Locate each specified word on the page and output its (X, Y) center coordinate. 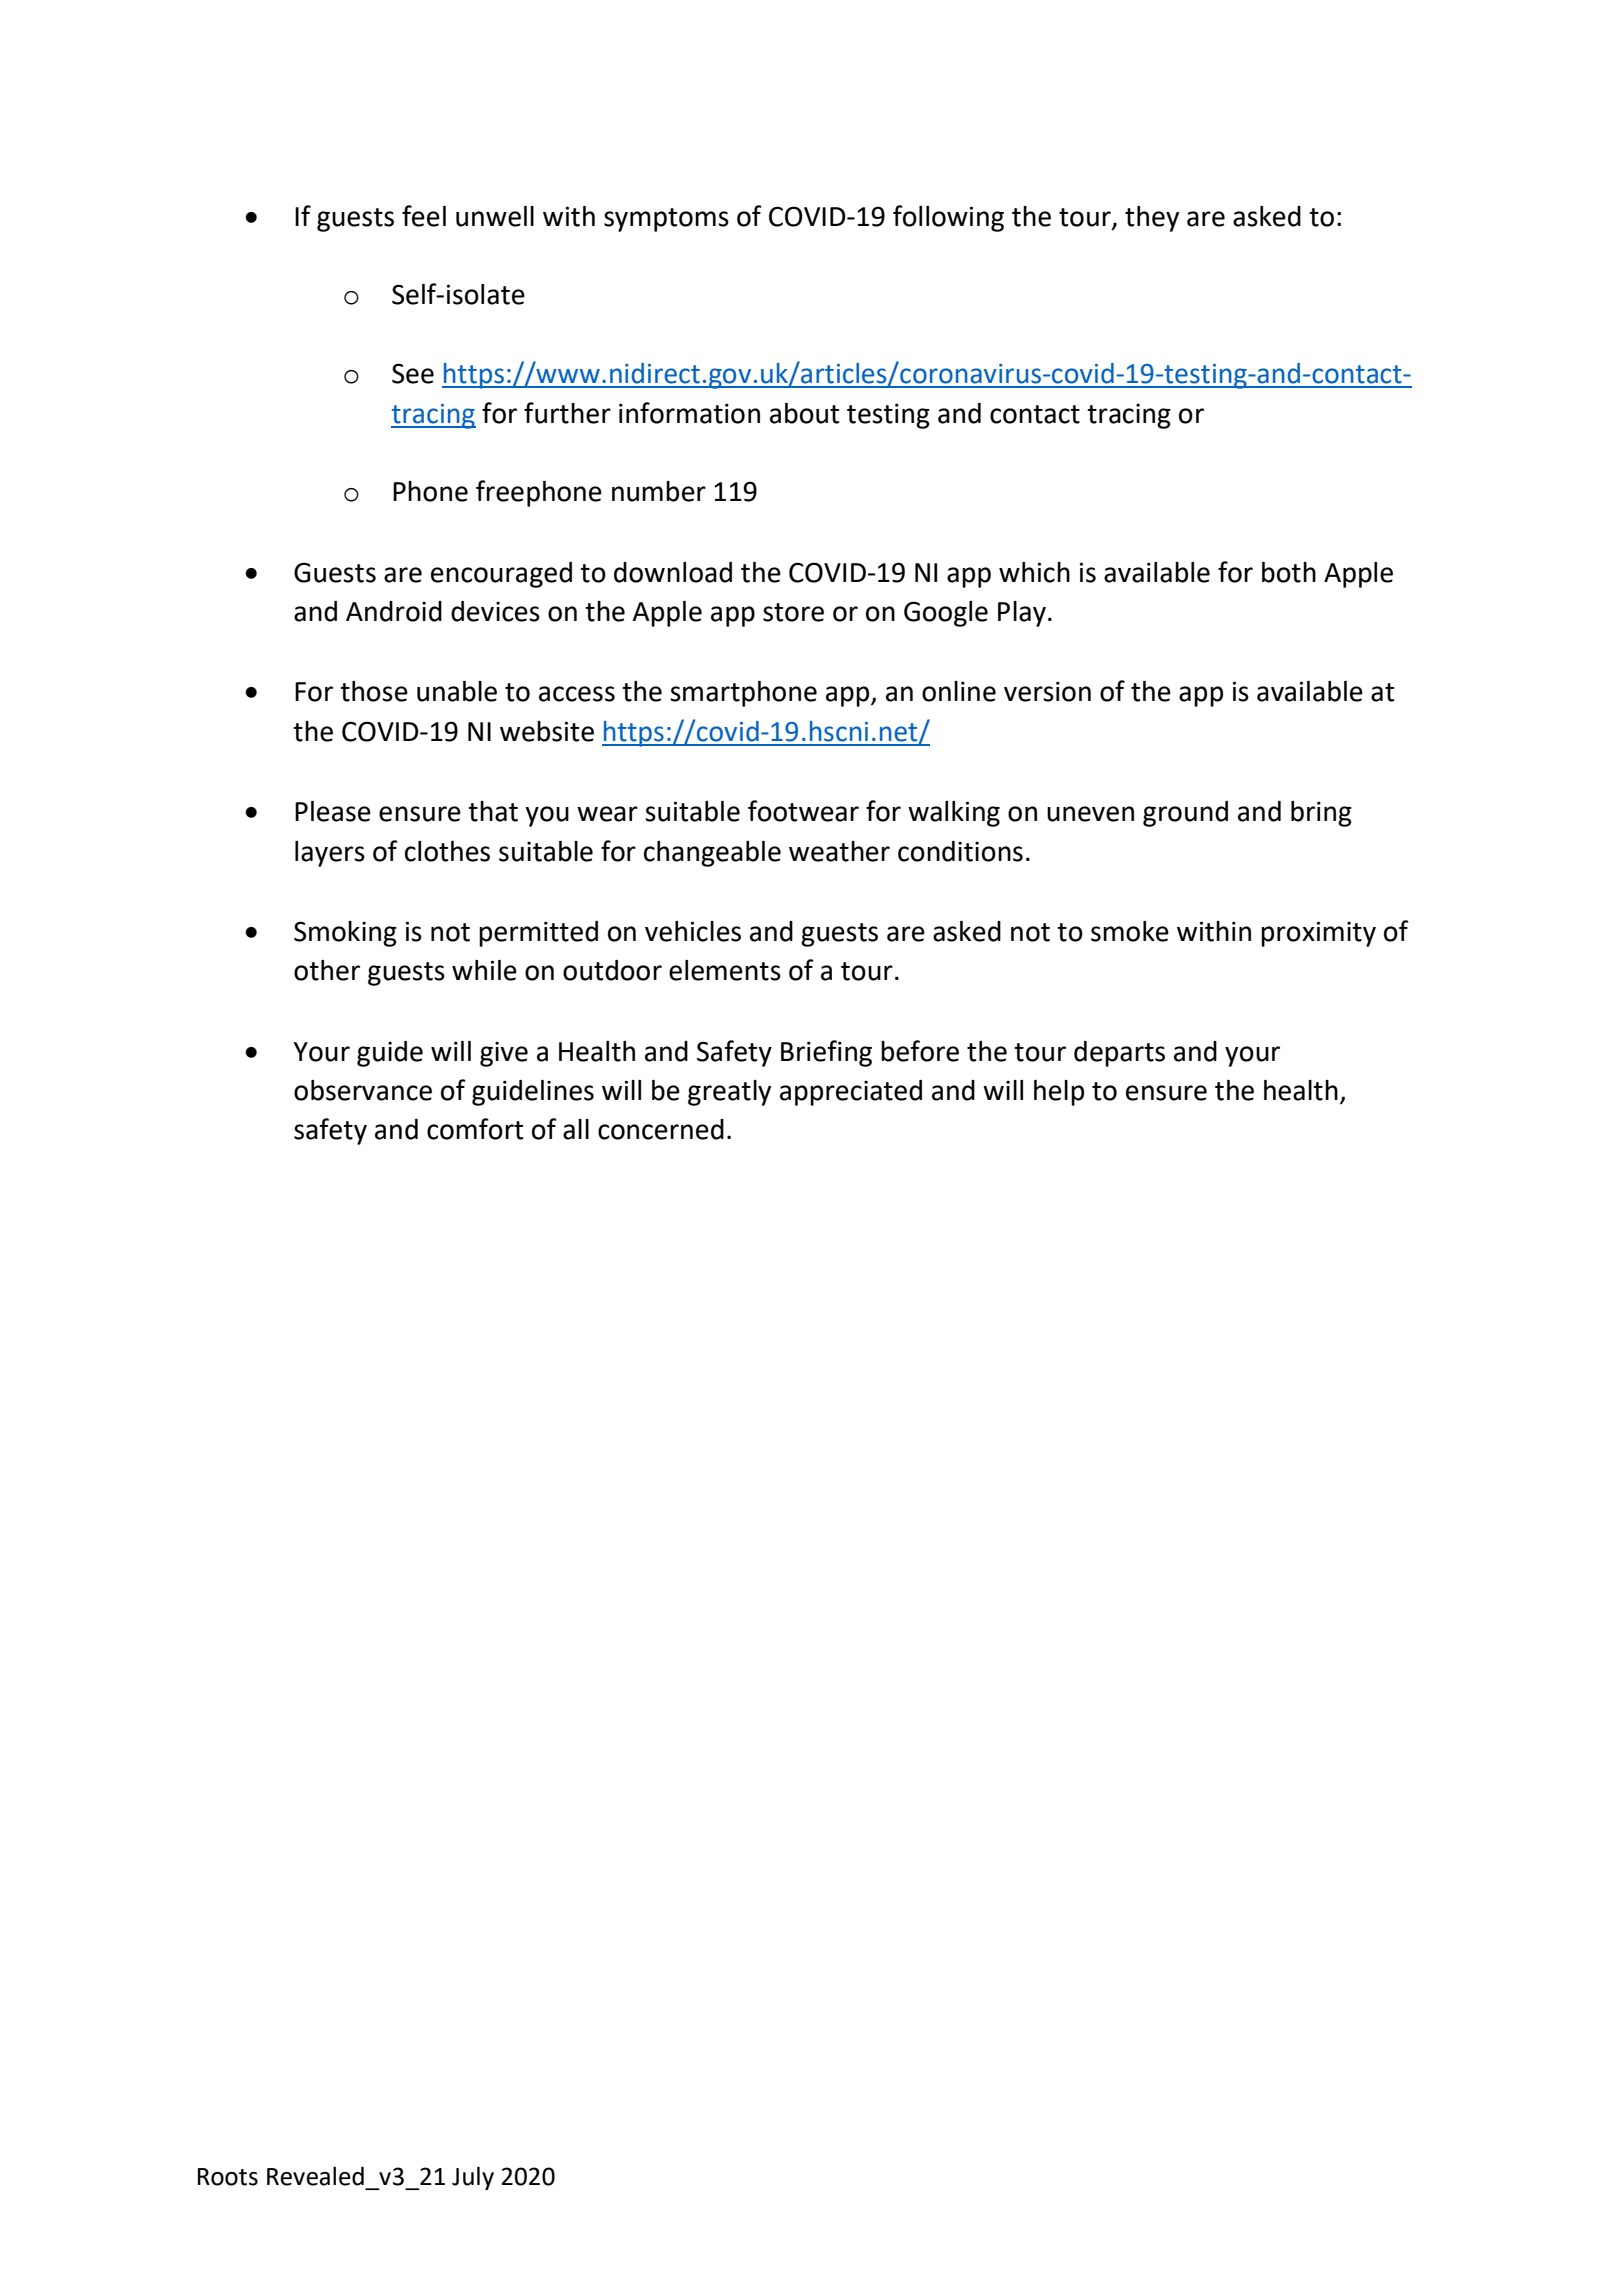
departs (1119, 1054)
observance (363, 1090)
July (473, 2178)
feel (424, 216)
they (1152, 219)
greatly (729, 1093)
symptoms (666, 220)
